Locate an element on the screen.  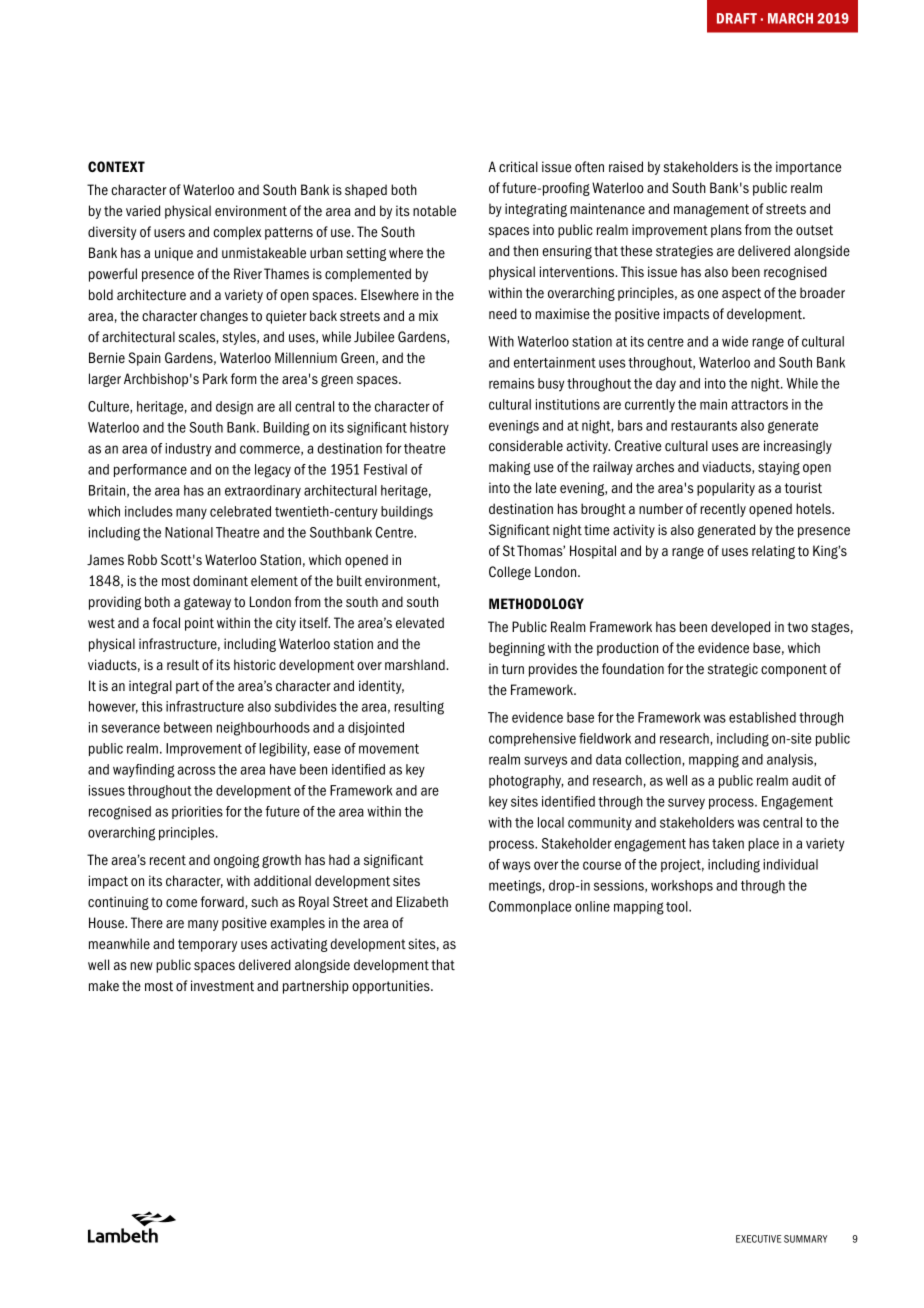
CONTEXT is located at coordinates (116, 166).
